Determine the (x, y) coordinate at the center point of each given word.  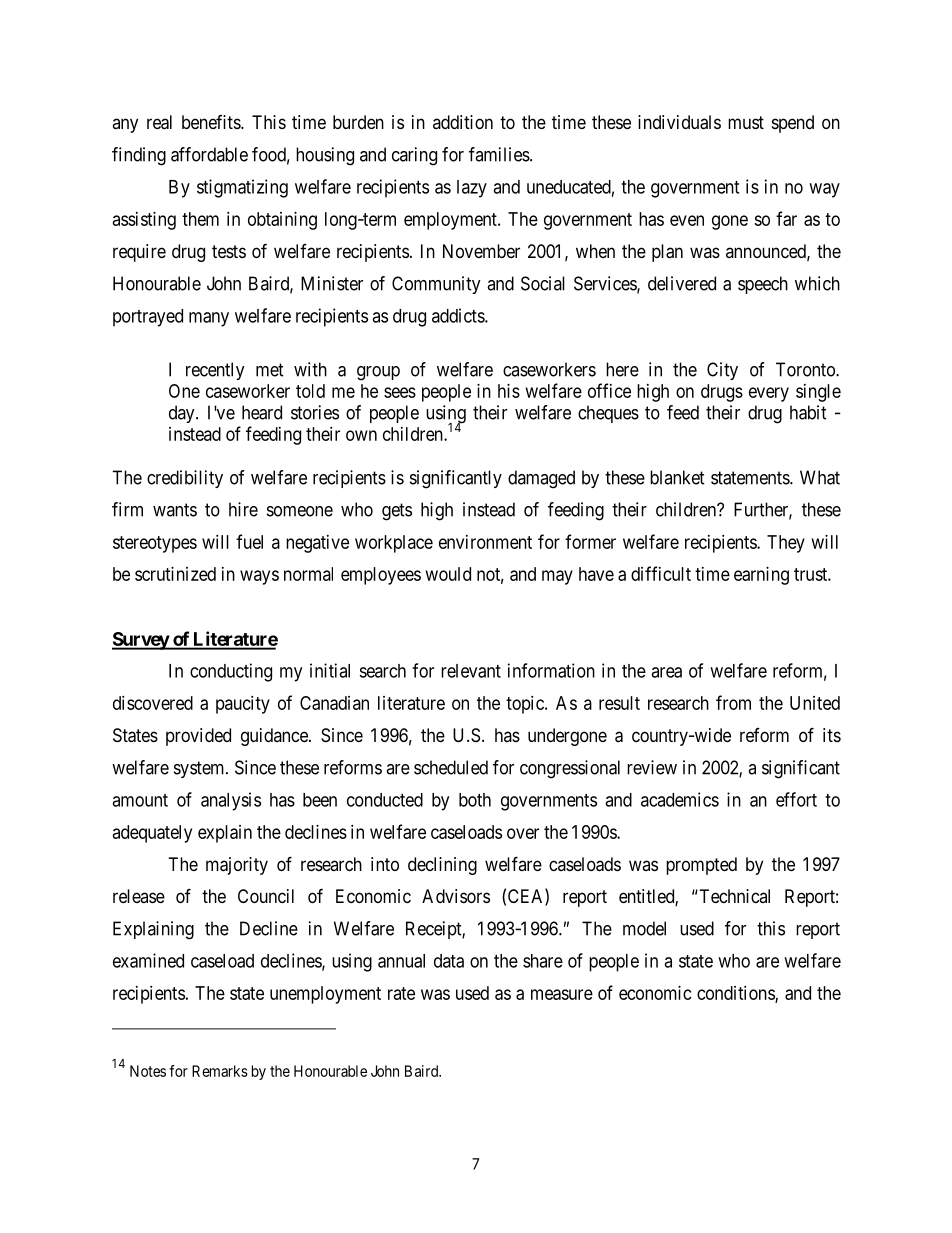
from (733, 702)
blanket (677, 477)
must (746, 122)
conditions (736, 994)
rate (401, 993)
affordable (209, 154)
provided (198, 737)
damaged (541, 479)
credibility (185, 479)
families (499, 154)
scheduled (451, 767)
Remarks (220, 1071)
